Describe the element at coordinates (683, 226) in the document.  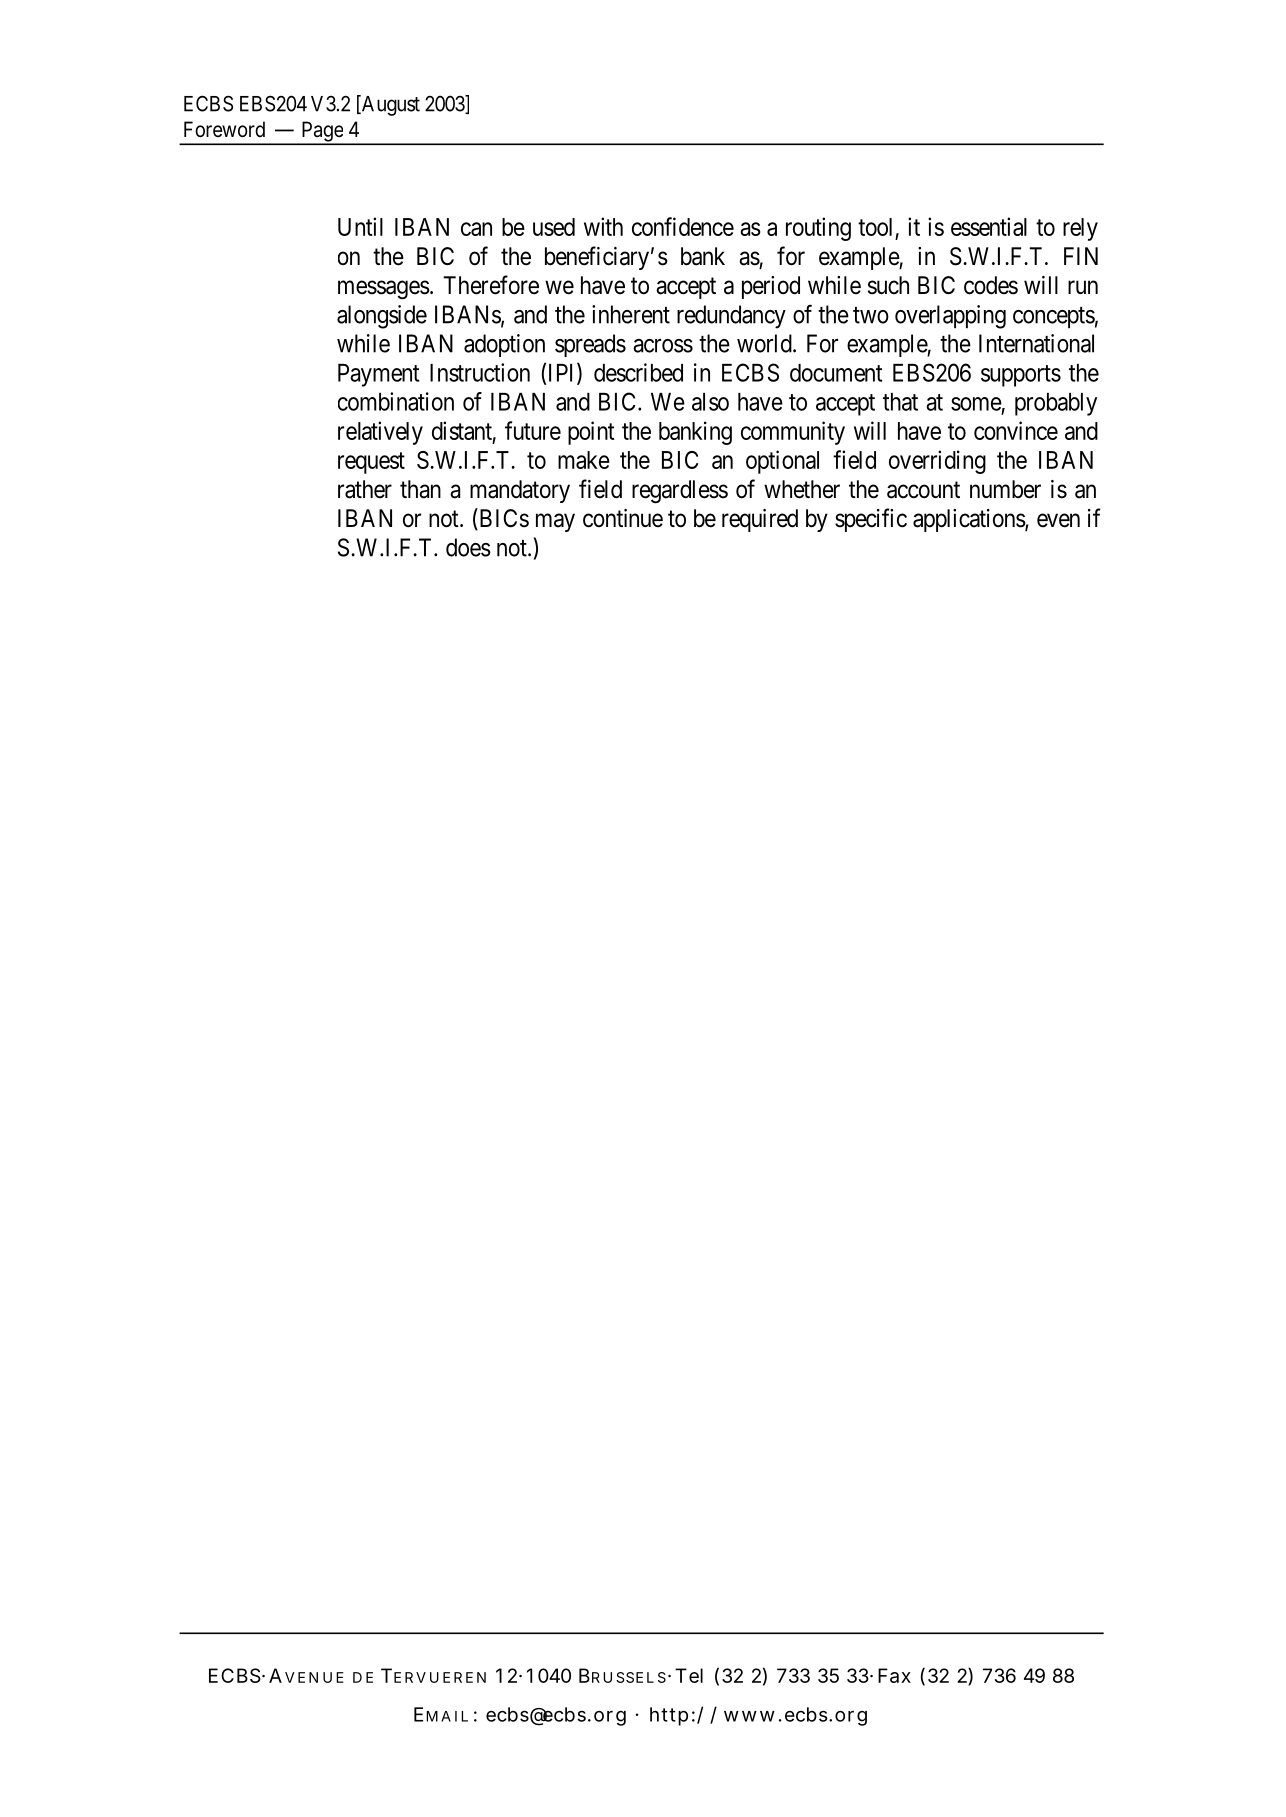
I see `confidence` at that location.
